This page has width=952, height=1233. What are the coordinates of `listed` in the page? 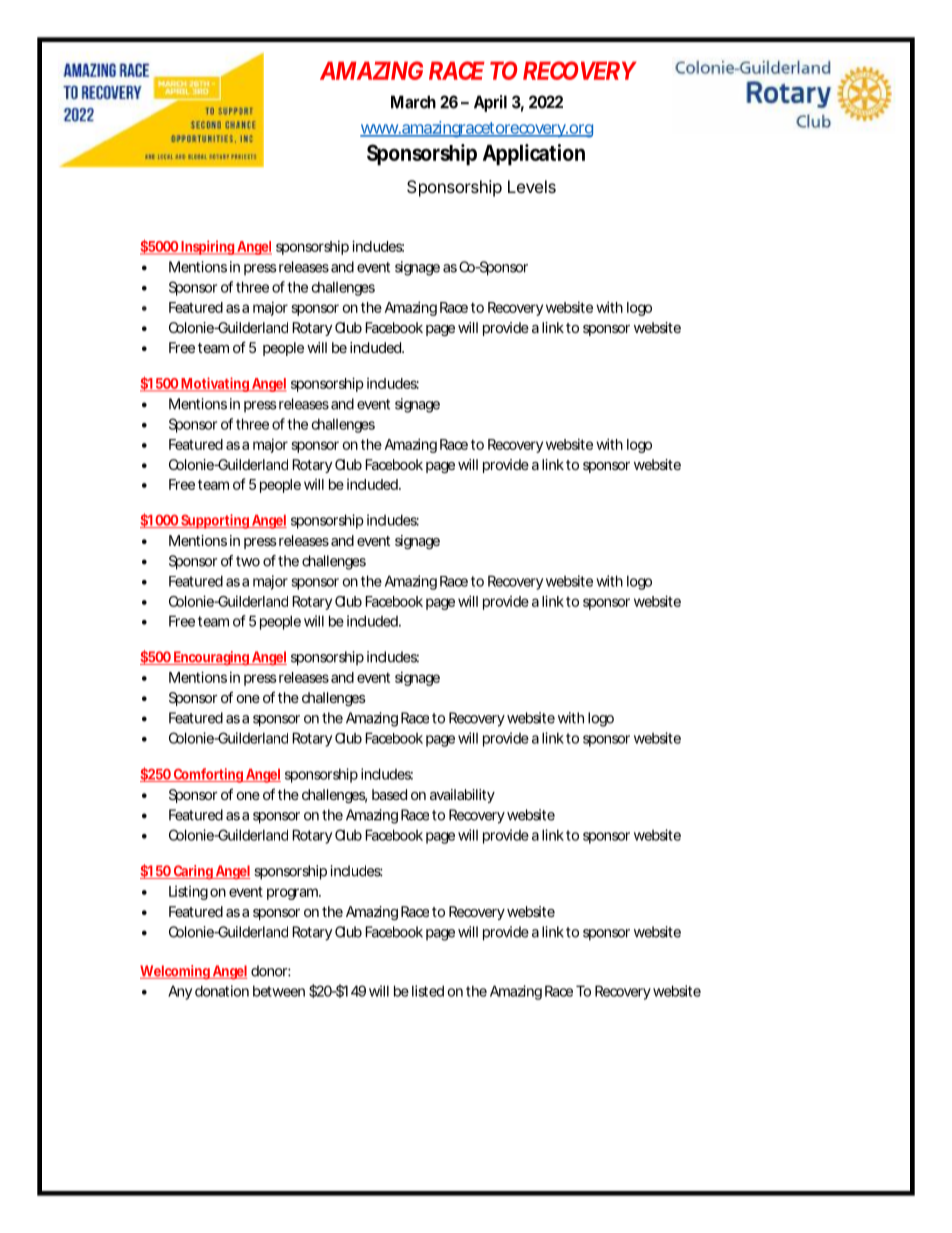 It's located at (428, 991).
